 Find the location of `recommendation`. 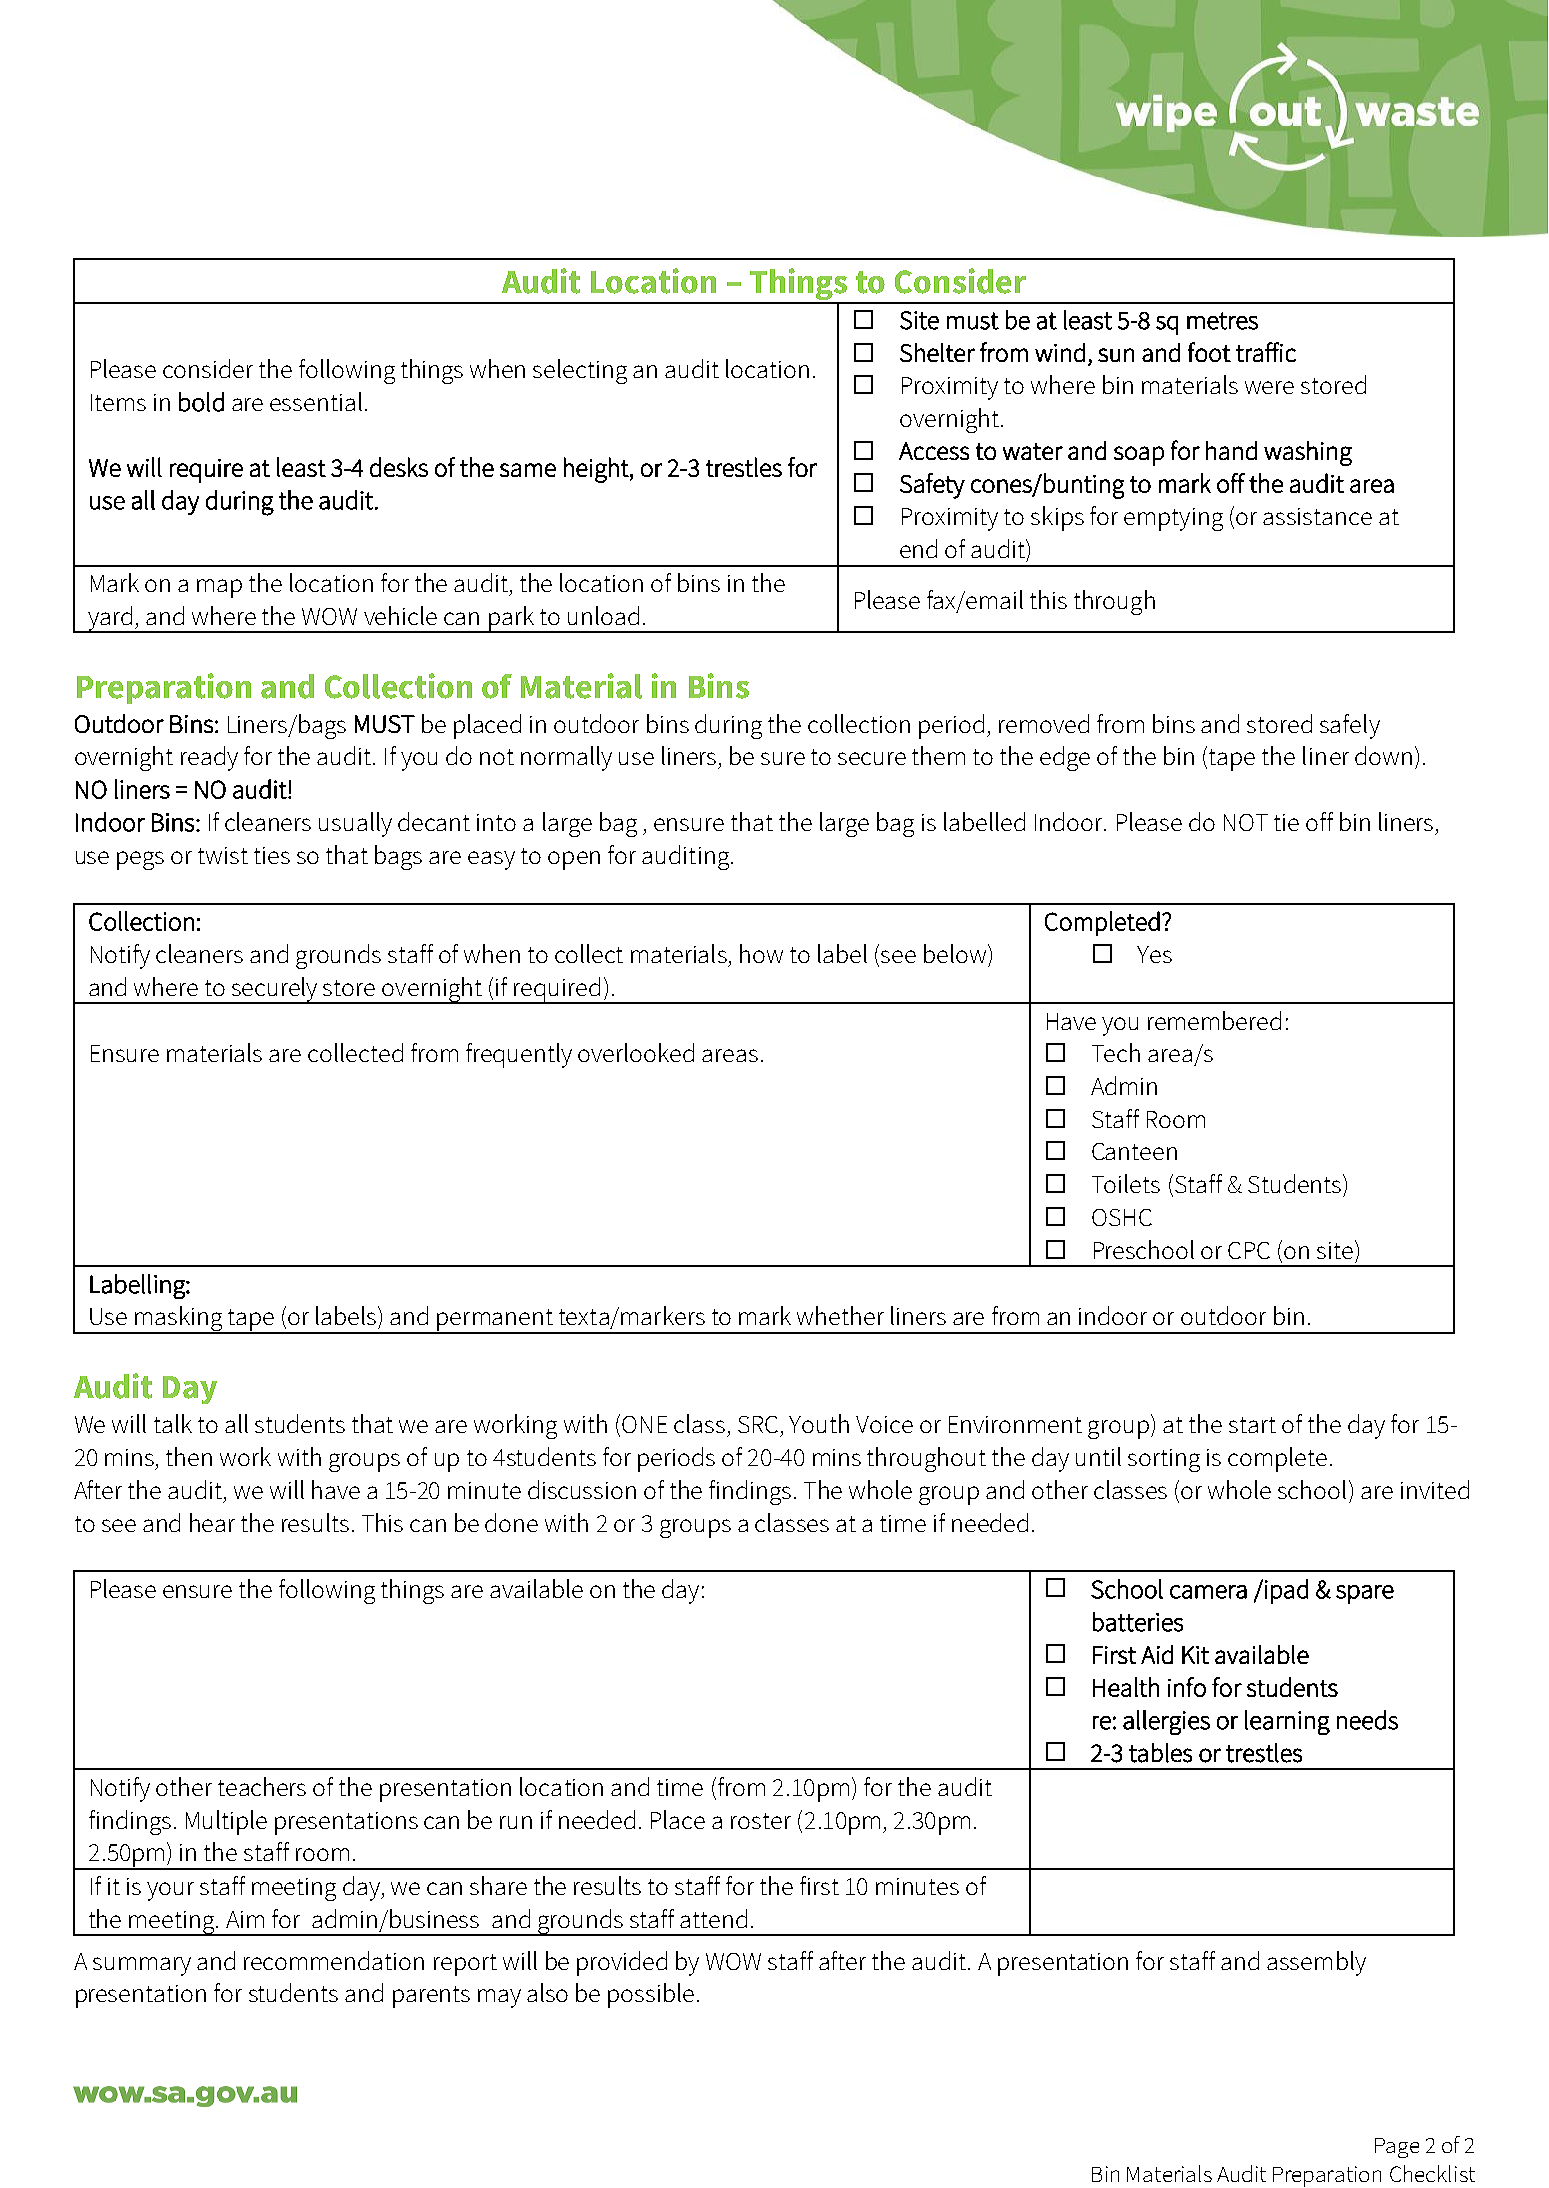

recommendation is located at coordinates (334, 1960).
